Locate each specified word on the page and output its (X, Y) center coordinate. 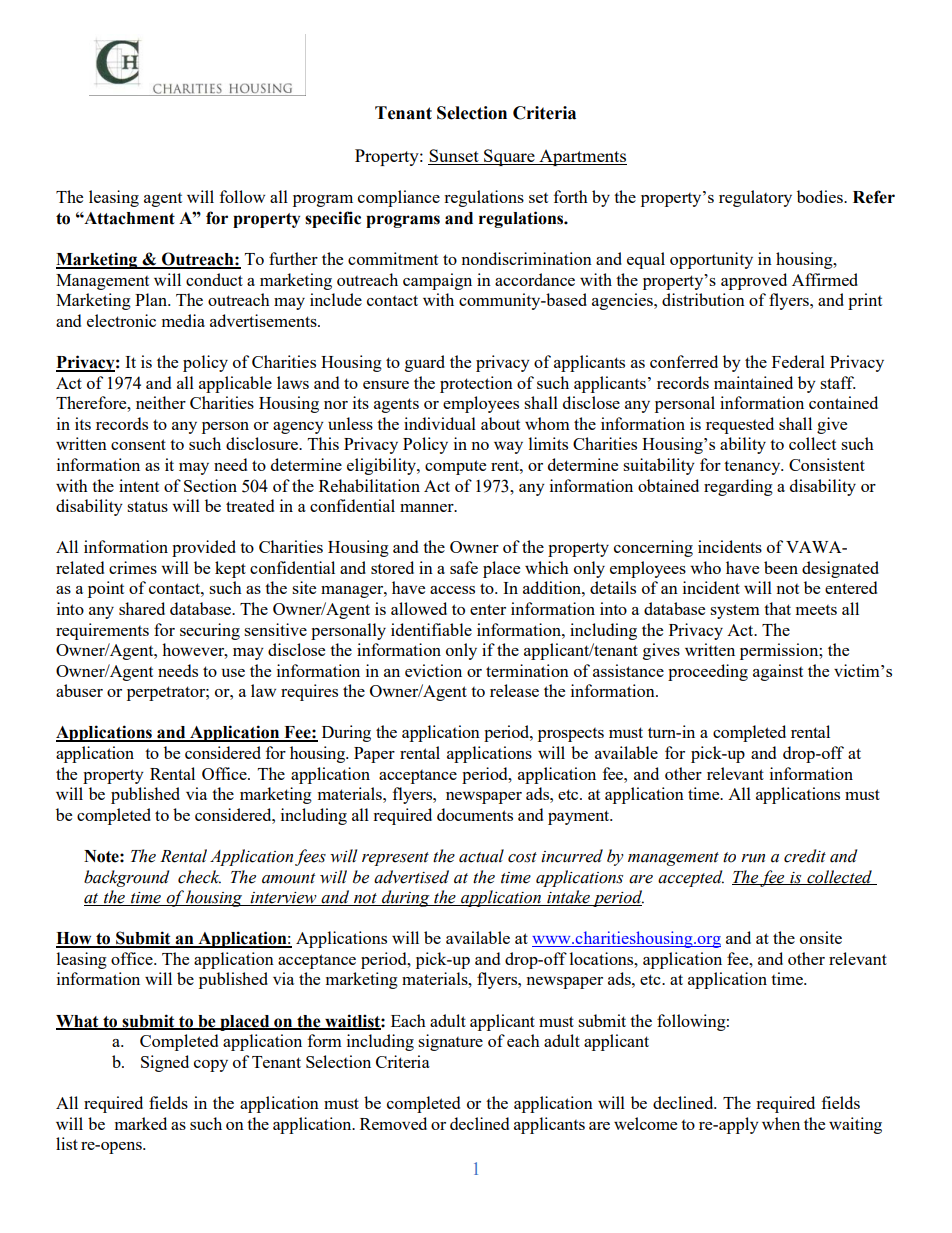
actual (481, 856)
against (778, 672)
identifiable (431, 629)
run (753, 858)
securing (210, 631)
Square (509, 157)
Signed (165, 1063)
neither (161, 402)
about (500, 423)
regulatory (755, 198)
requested (740, 425)
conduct (214, 279)
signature (450, 1042)
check (199, 877)
